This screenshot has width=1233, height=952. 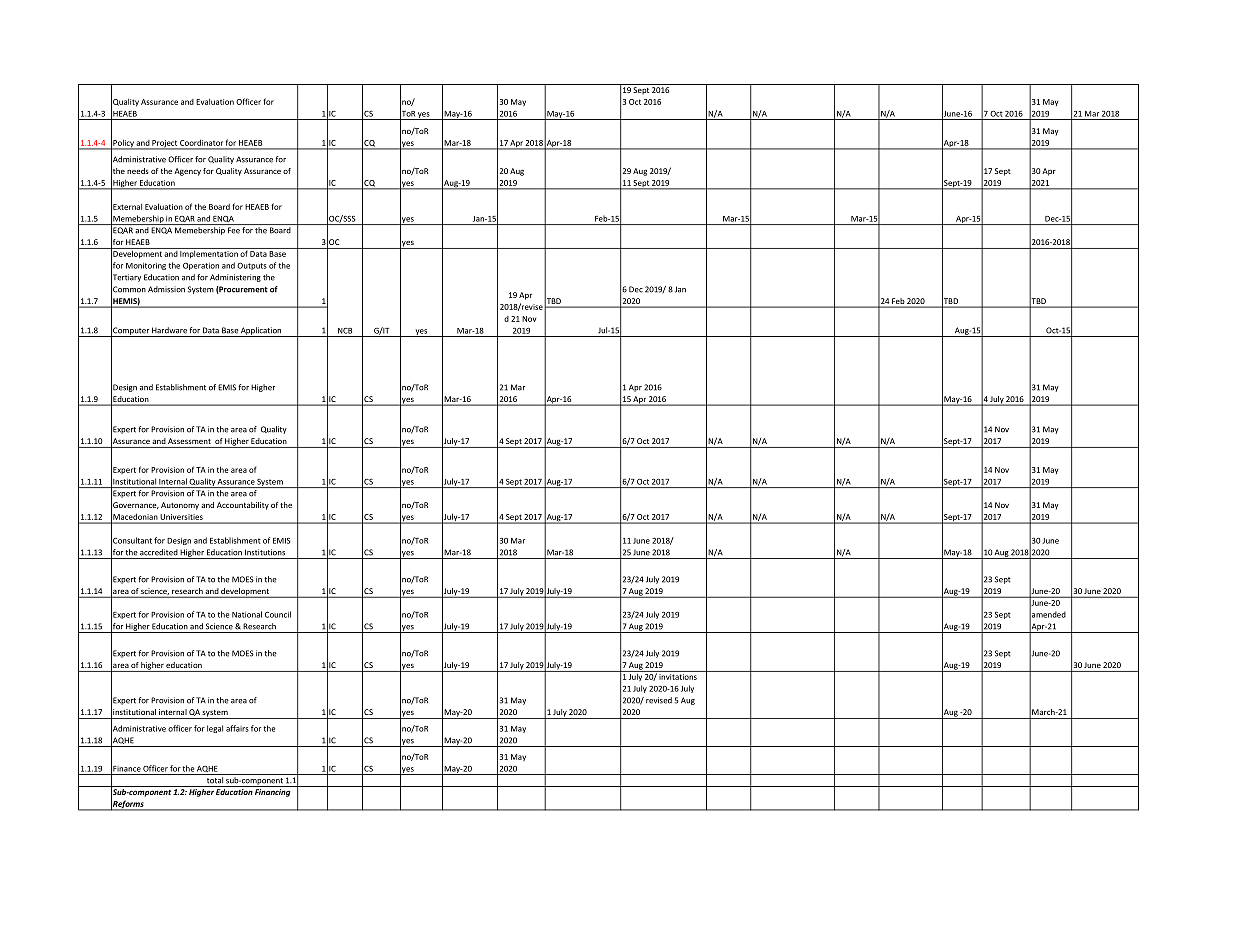 I want to click on Agency, so click(x=187, y=172).
